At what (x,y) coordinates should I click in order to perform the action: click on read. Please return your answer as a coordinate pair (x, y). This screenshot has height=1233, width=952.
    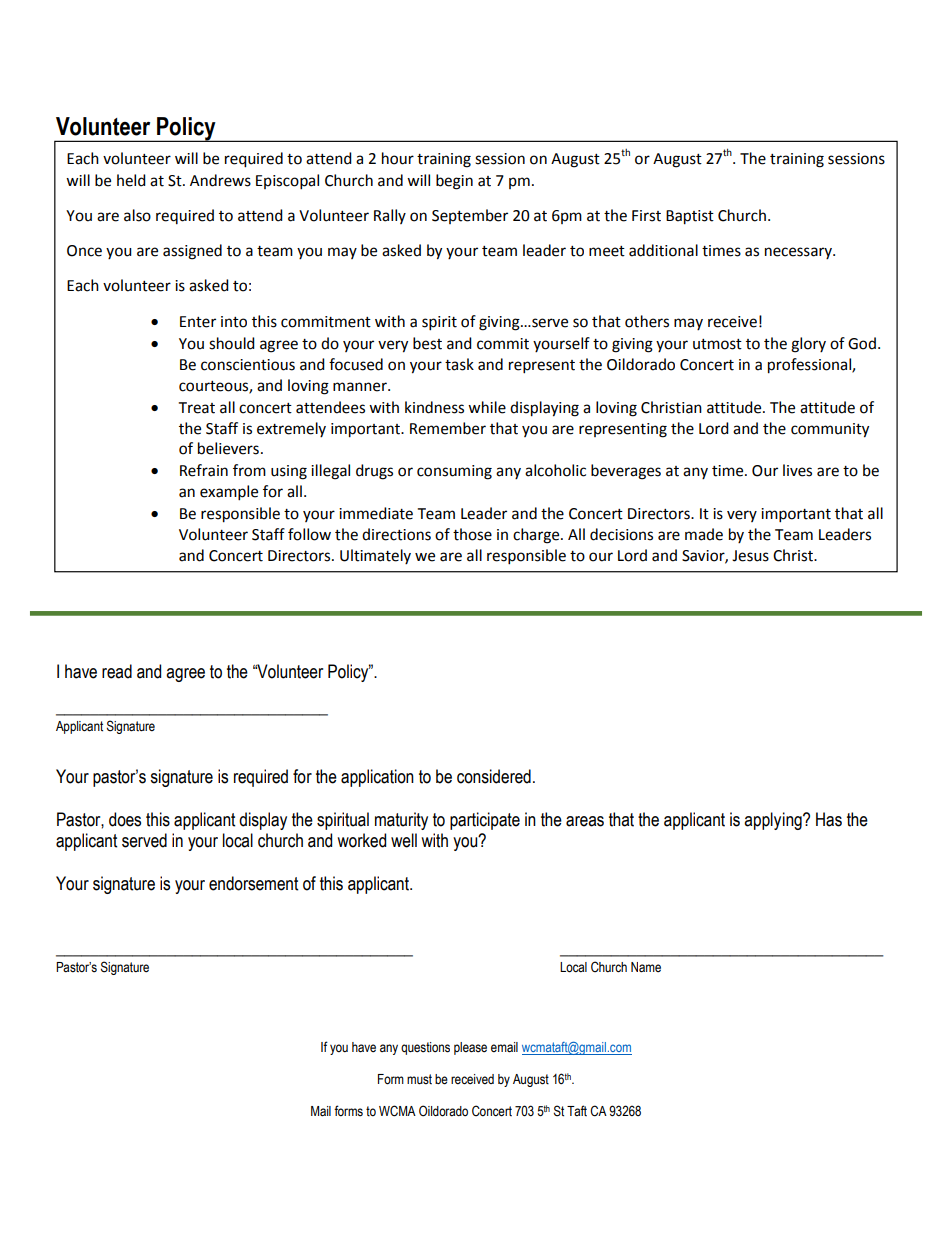
    Looking at the image, I should click on (117, 671).
